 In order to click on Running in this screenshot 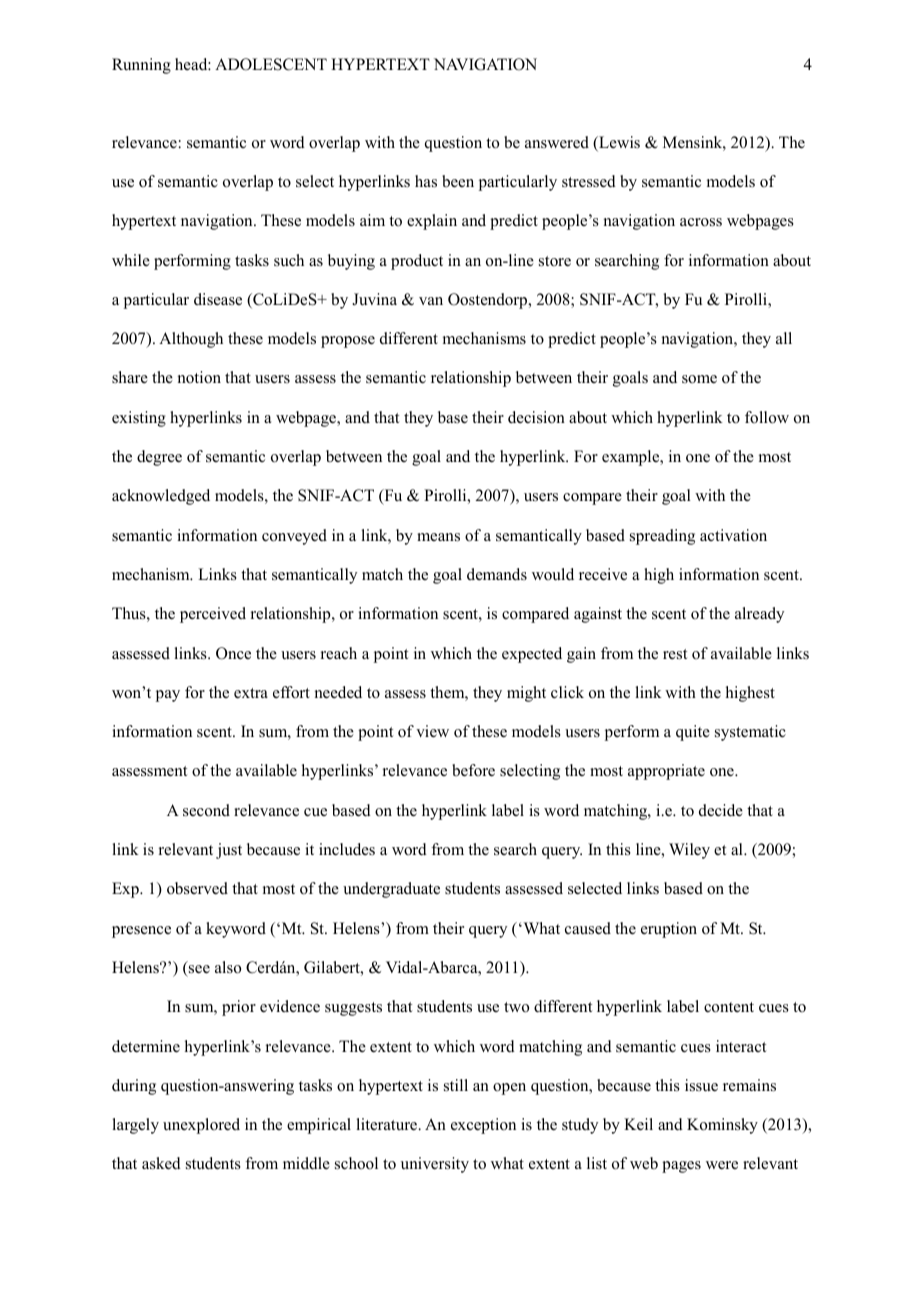, I will do `click(141, 66)`.
